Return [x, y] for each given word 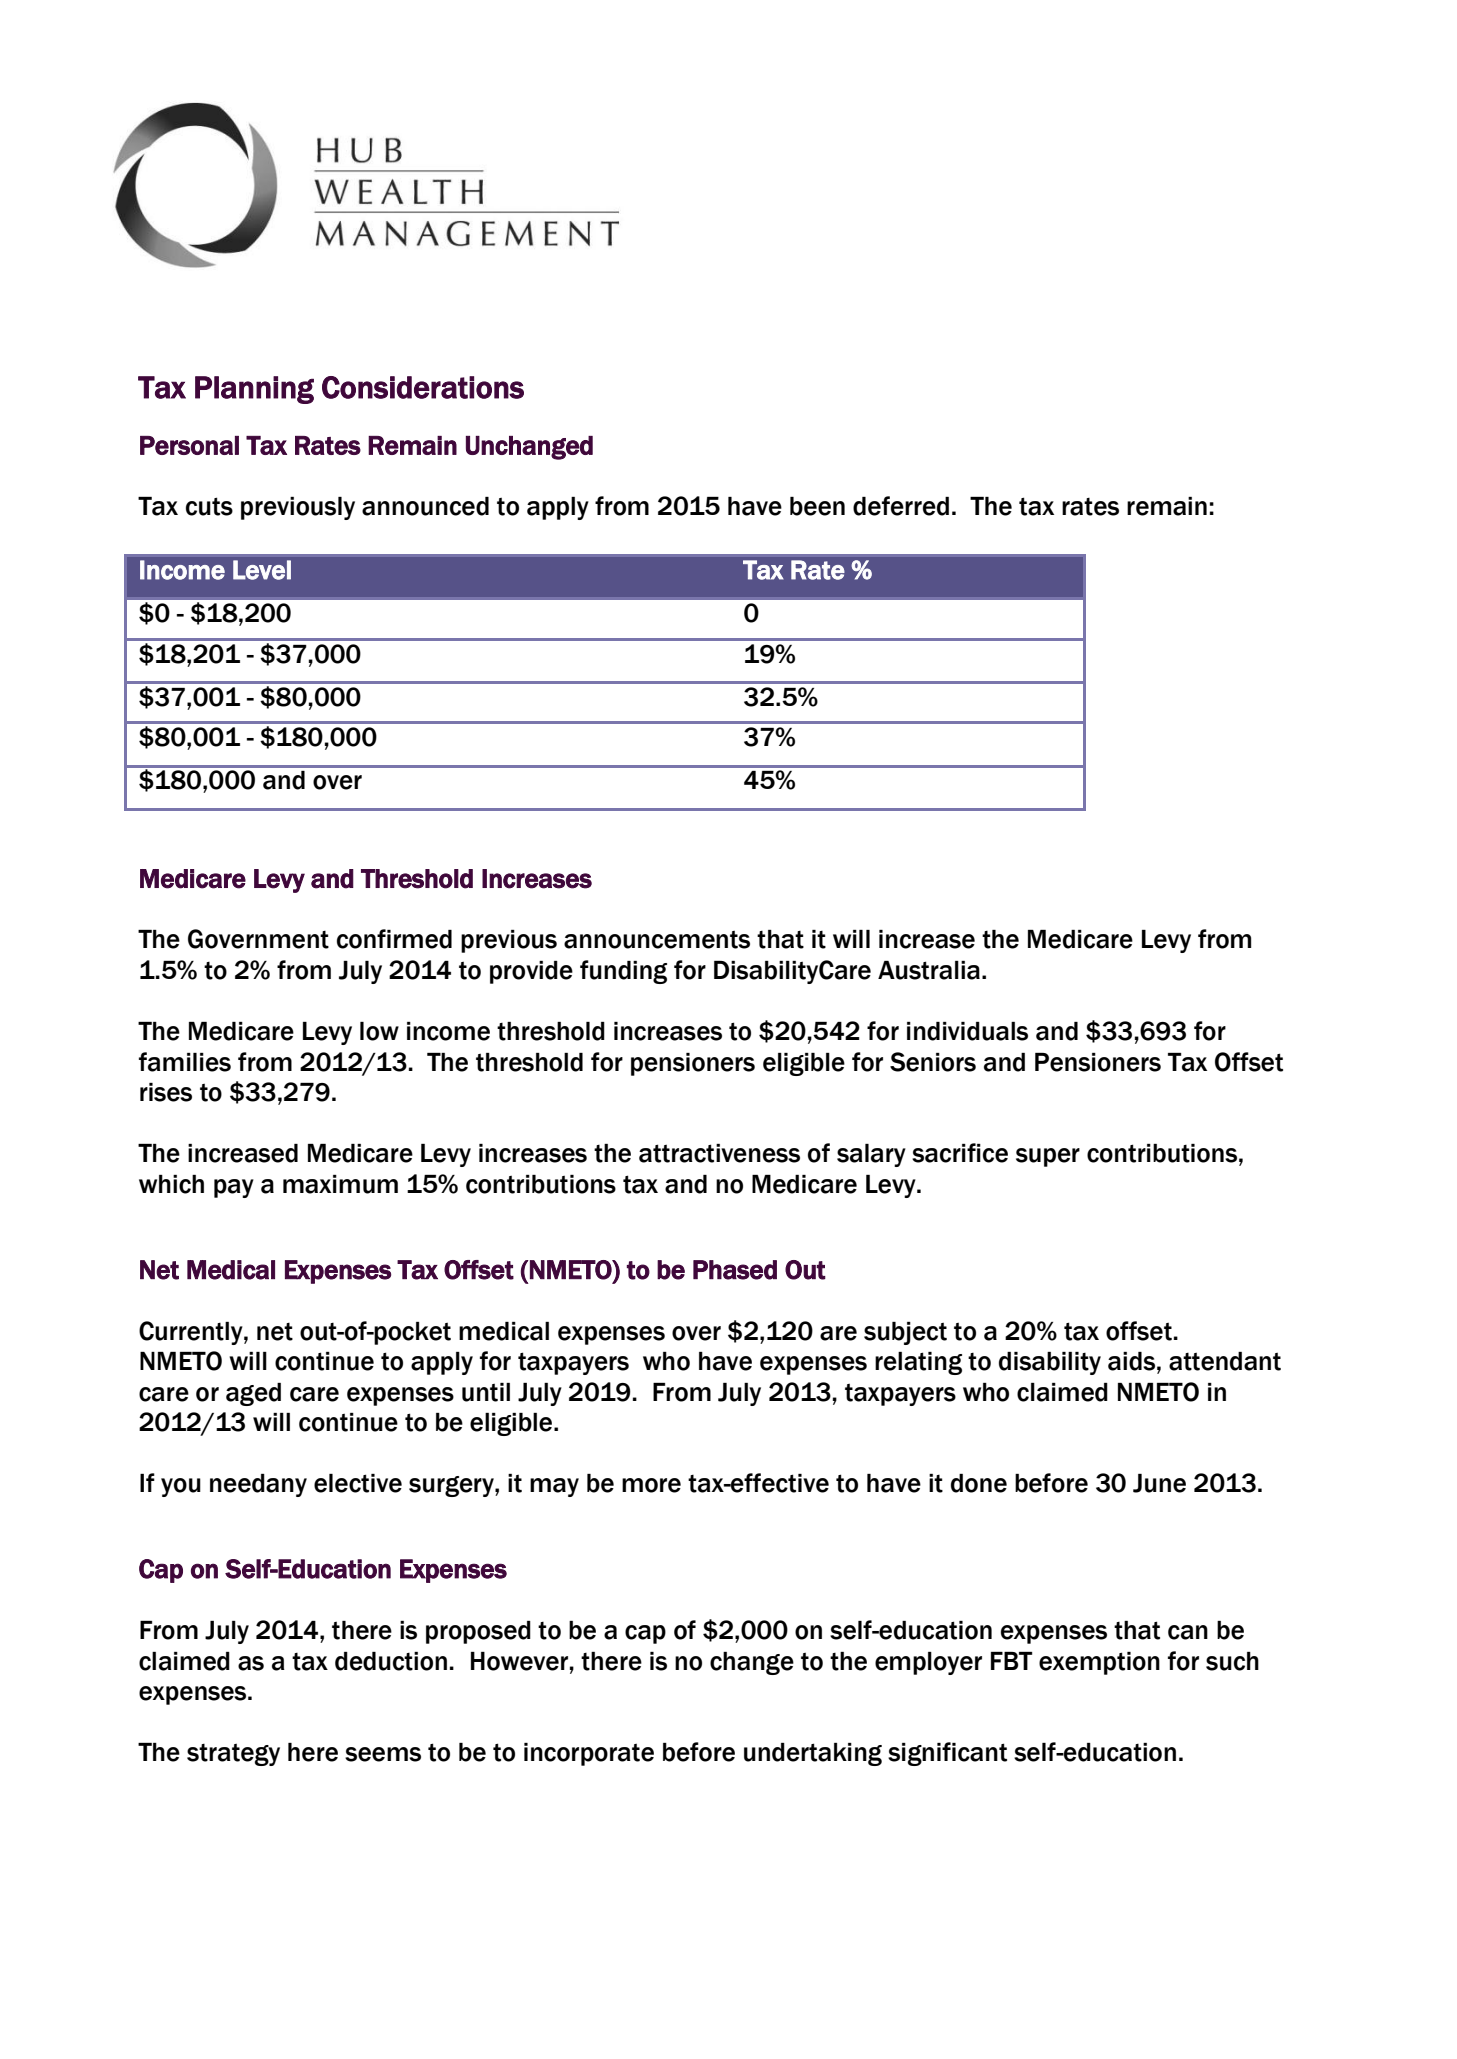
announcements [657, 940]
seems [383, 1754]
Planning [254, 390]
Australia [929, 970]
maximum [340, 1184]
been [817, 506]
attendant [1225, 1361]
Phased [735, 1270]
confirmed [394, 939]
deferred [901, 506]
